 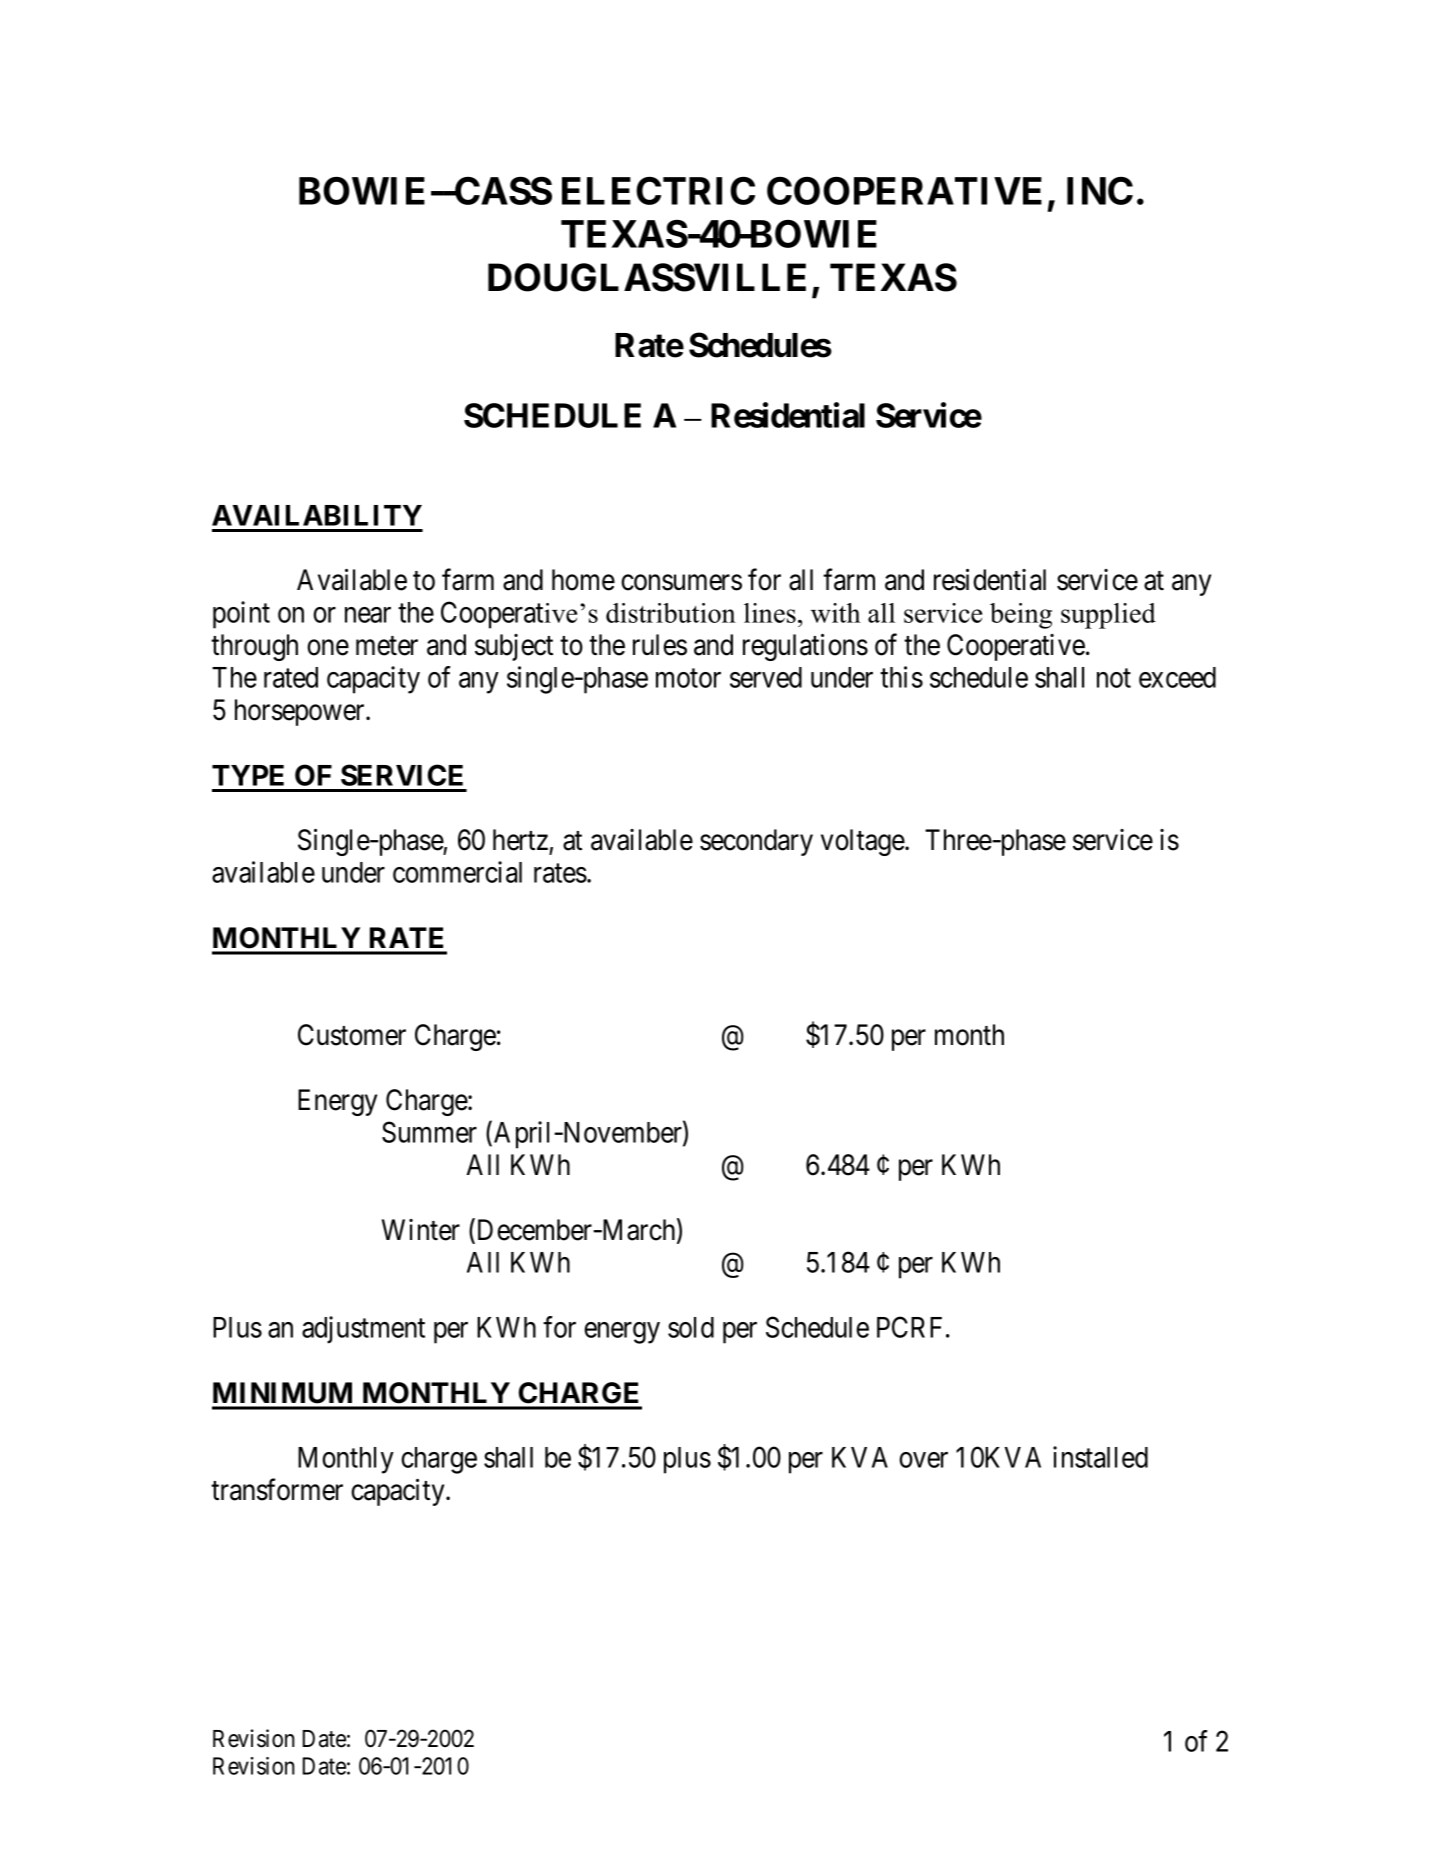 What do you see at coordinates (1108, 616) in the image?
I see `supplied` at bounding box center [1108, 616].
